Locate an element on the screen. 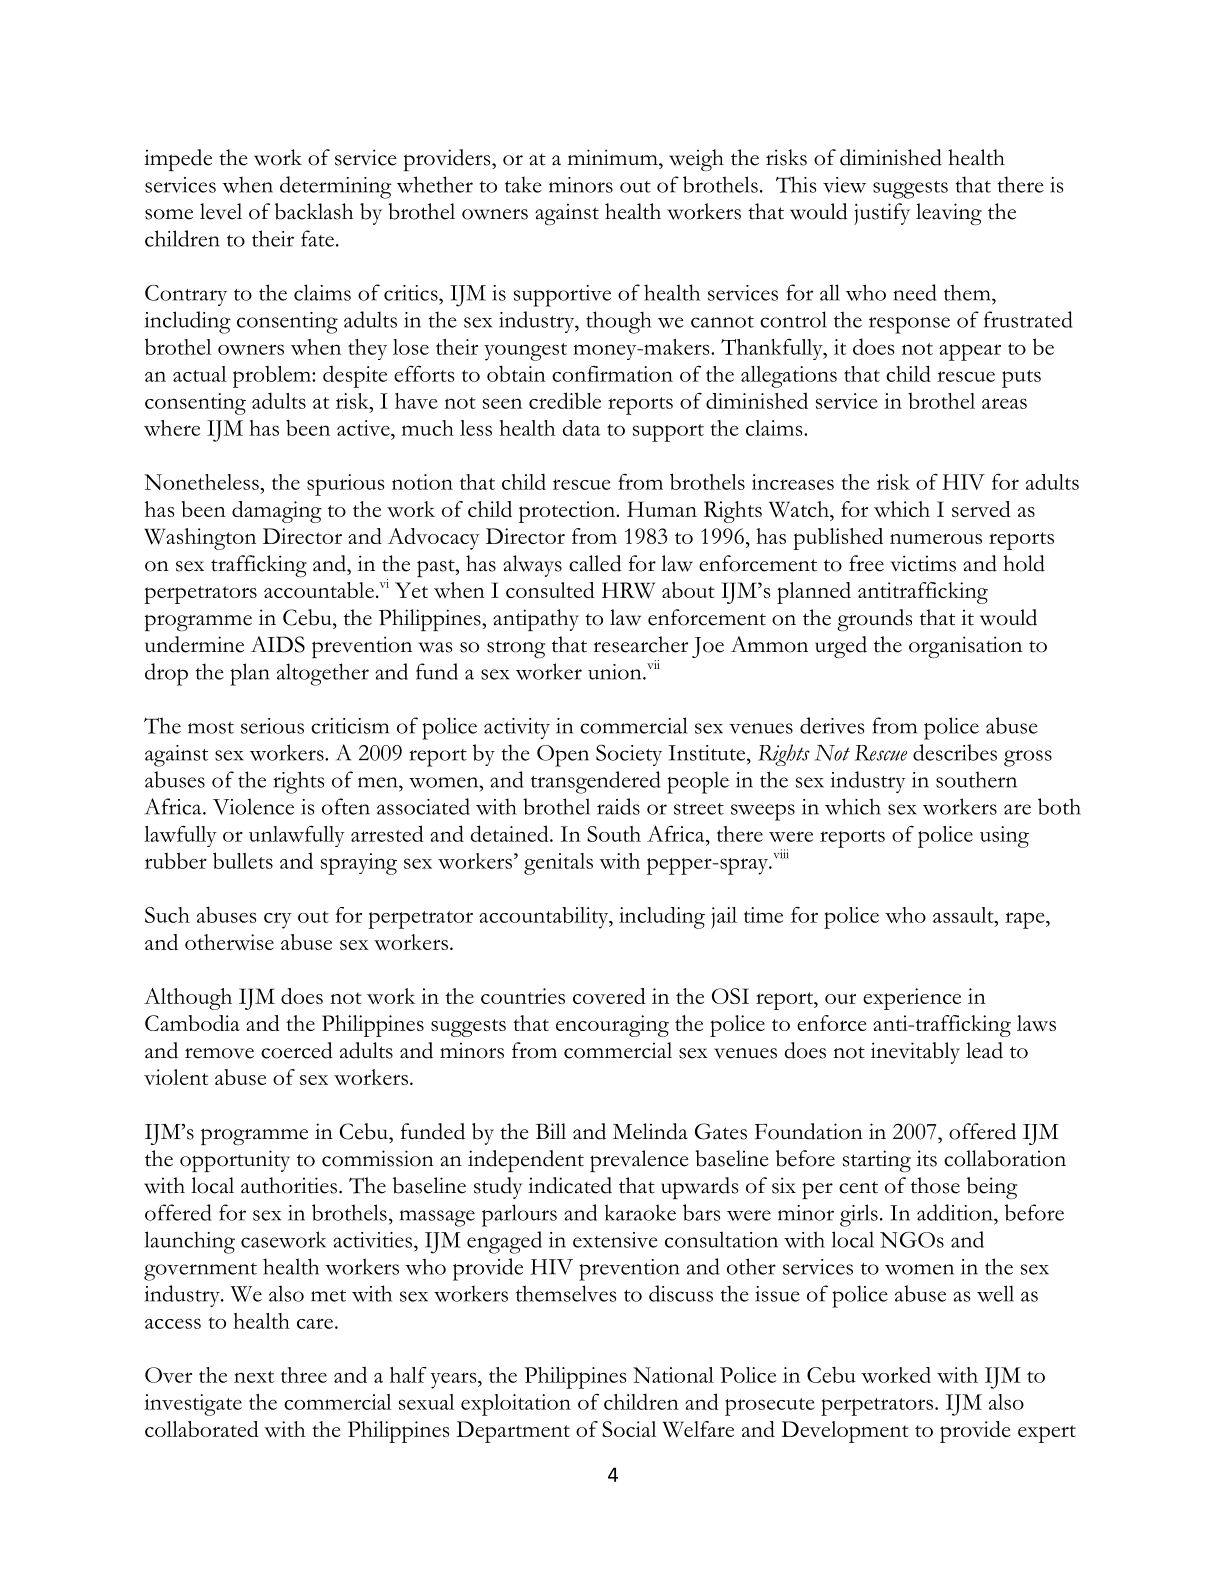 The height and width of the screenshot is (1587, 1226). Violence is located at coordinates (253, 806).
